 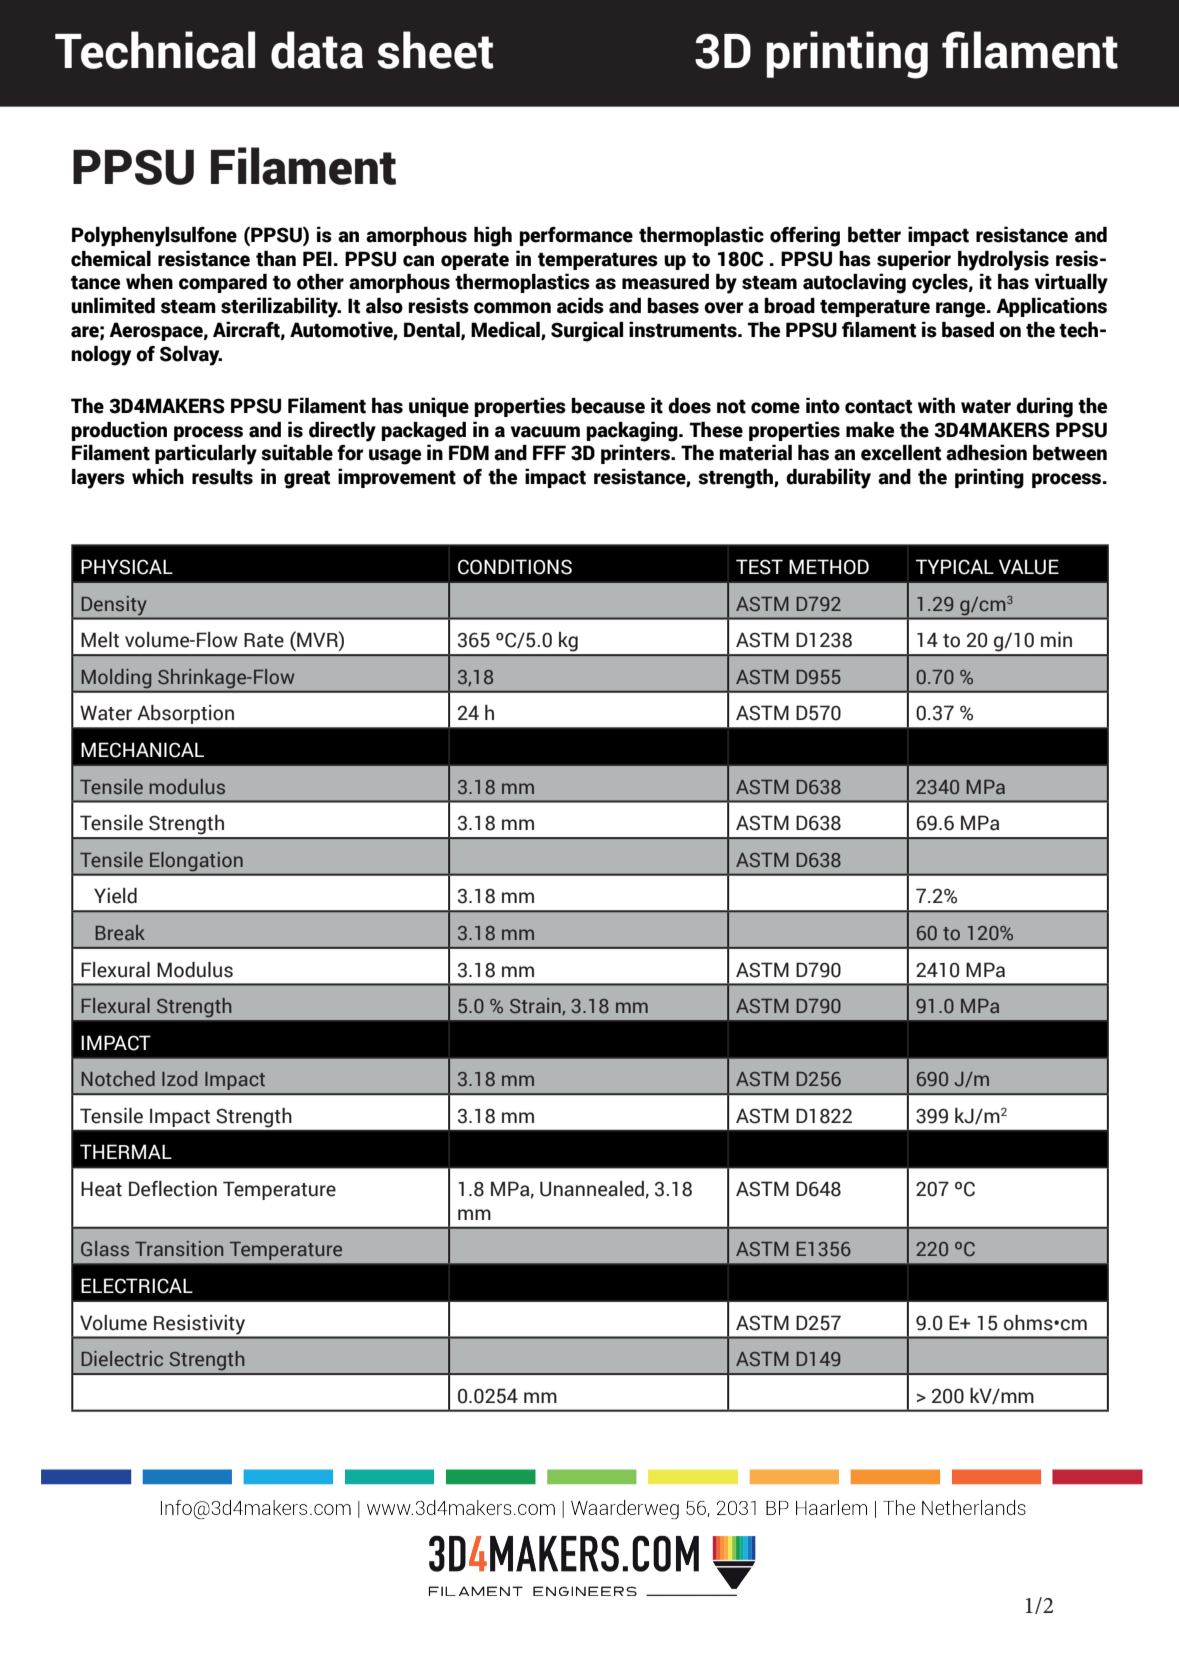 What do you see at coordinates (179, 1248) in the screenshot?
I see `Transition` at bounding box center [179, 1248].
